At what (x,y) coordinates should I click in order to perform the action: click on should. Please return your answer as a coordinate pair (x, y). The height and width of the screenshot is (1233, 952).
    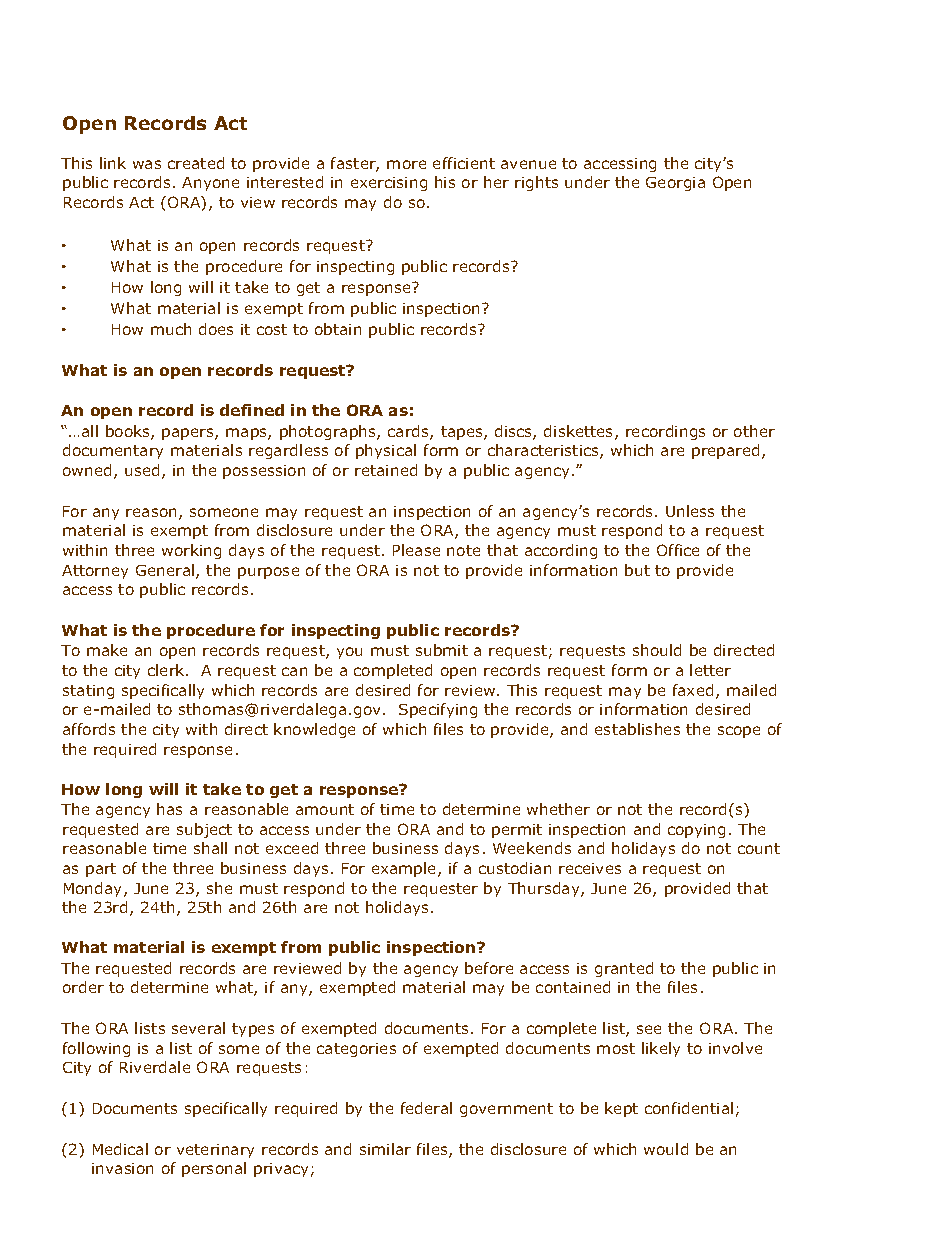
    Looking at the image, I should click on (657, 650).
